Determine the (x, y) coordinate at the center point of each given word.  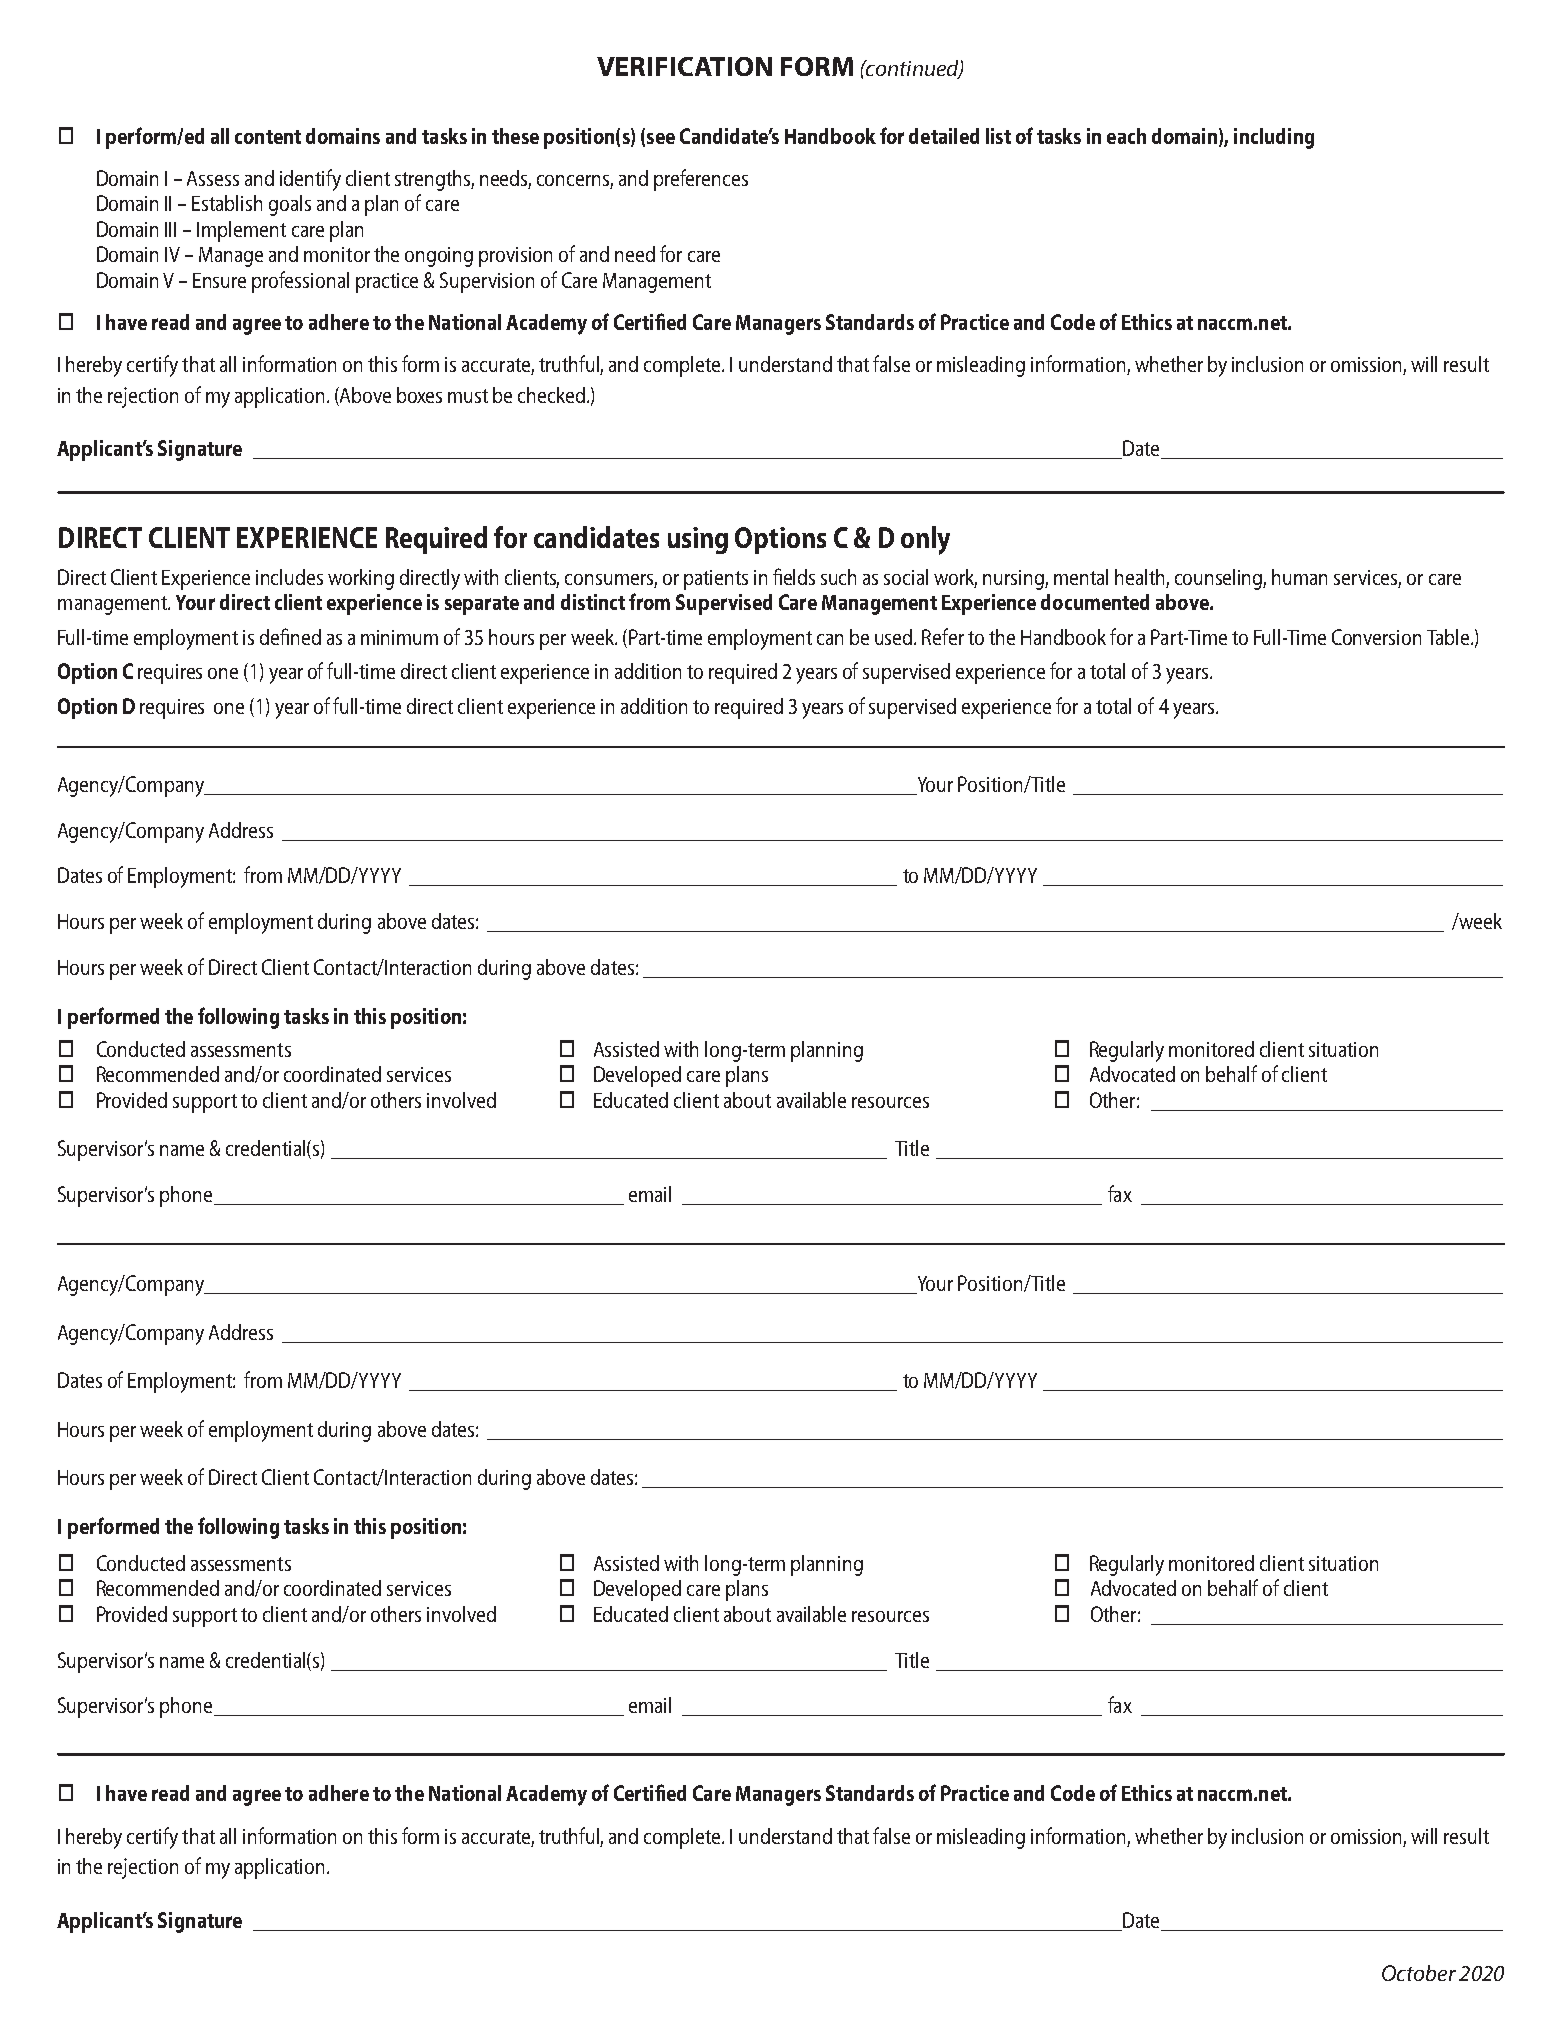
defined (290, 636)
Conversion (1376, 637)
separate (482, 605)
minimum (399, 637)
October (1419, 1973)
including (1274, 138)
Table (1449, 637)
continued (912, 69)
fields (794, 576)
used (895, 637)
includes (289, 577)
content (268, 137)
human (1299, 577)
